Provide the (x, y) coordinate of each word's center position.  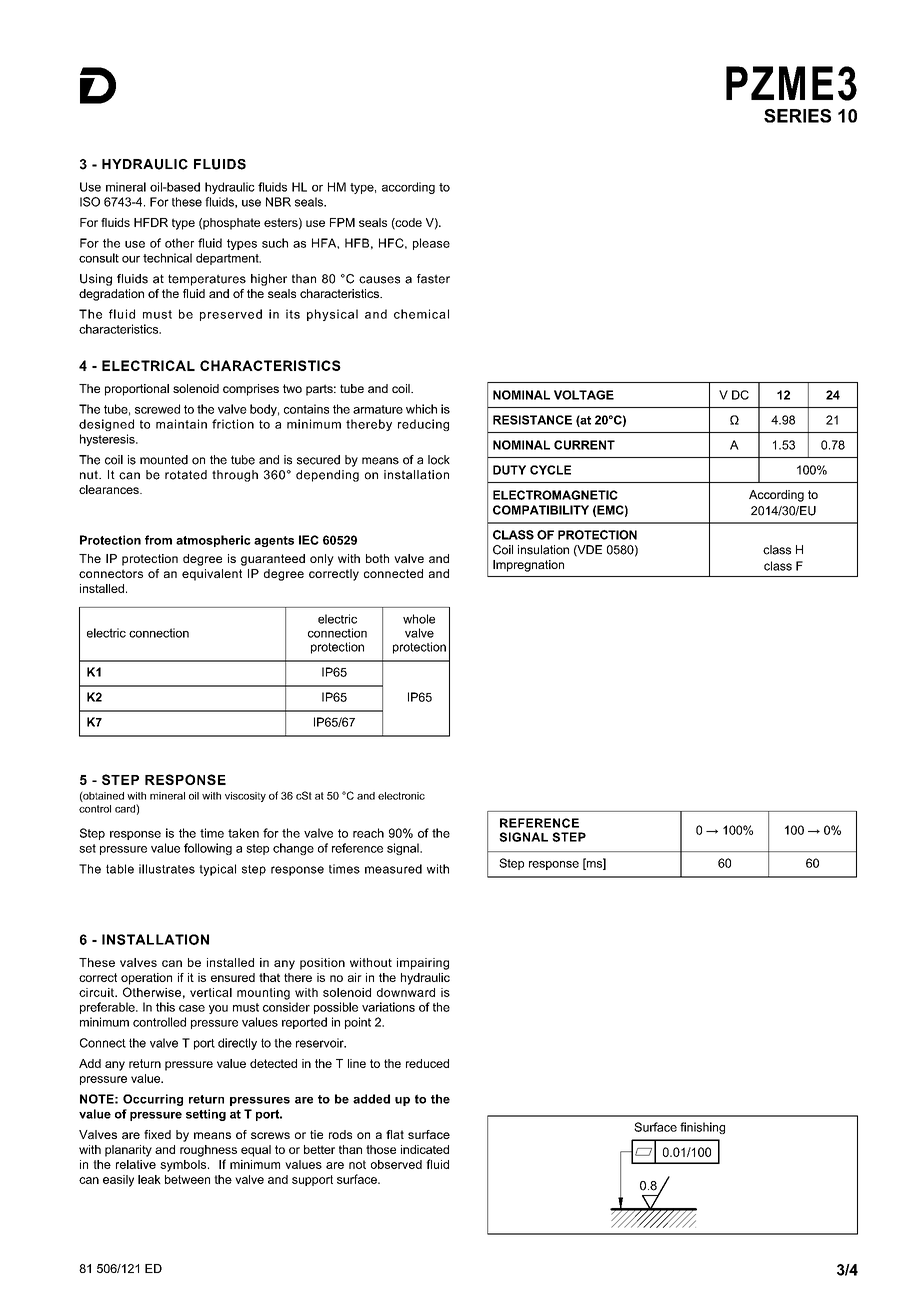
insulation (543, 550)
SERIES (797, 116)
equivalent (212, 575)
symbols (184, 1166)
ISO (90, 202)
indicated (425, 1149)
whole (419, 619)
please (431, 244)
